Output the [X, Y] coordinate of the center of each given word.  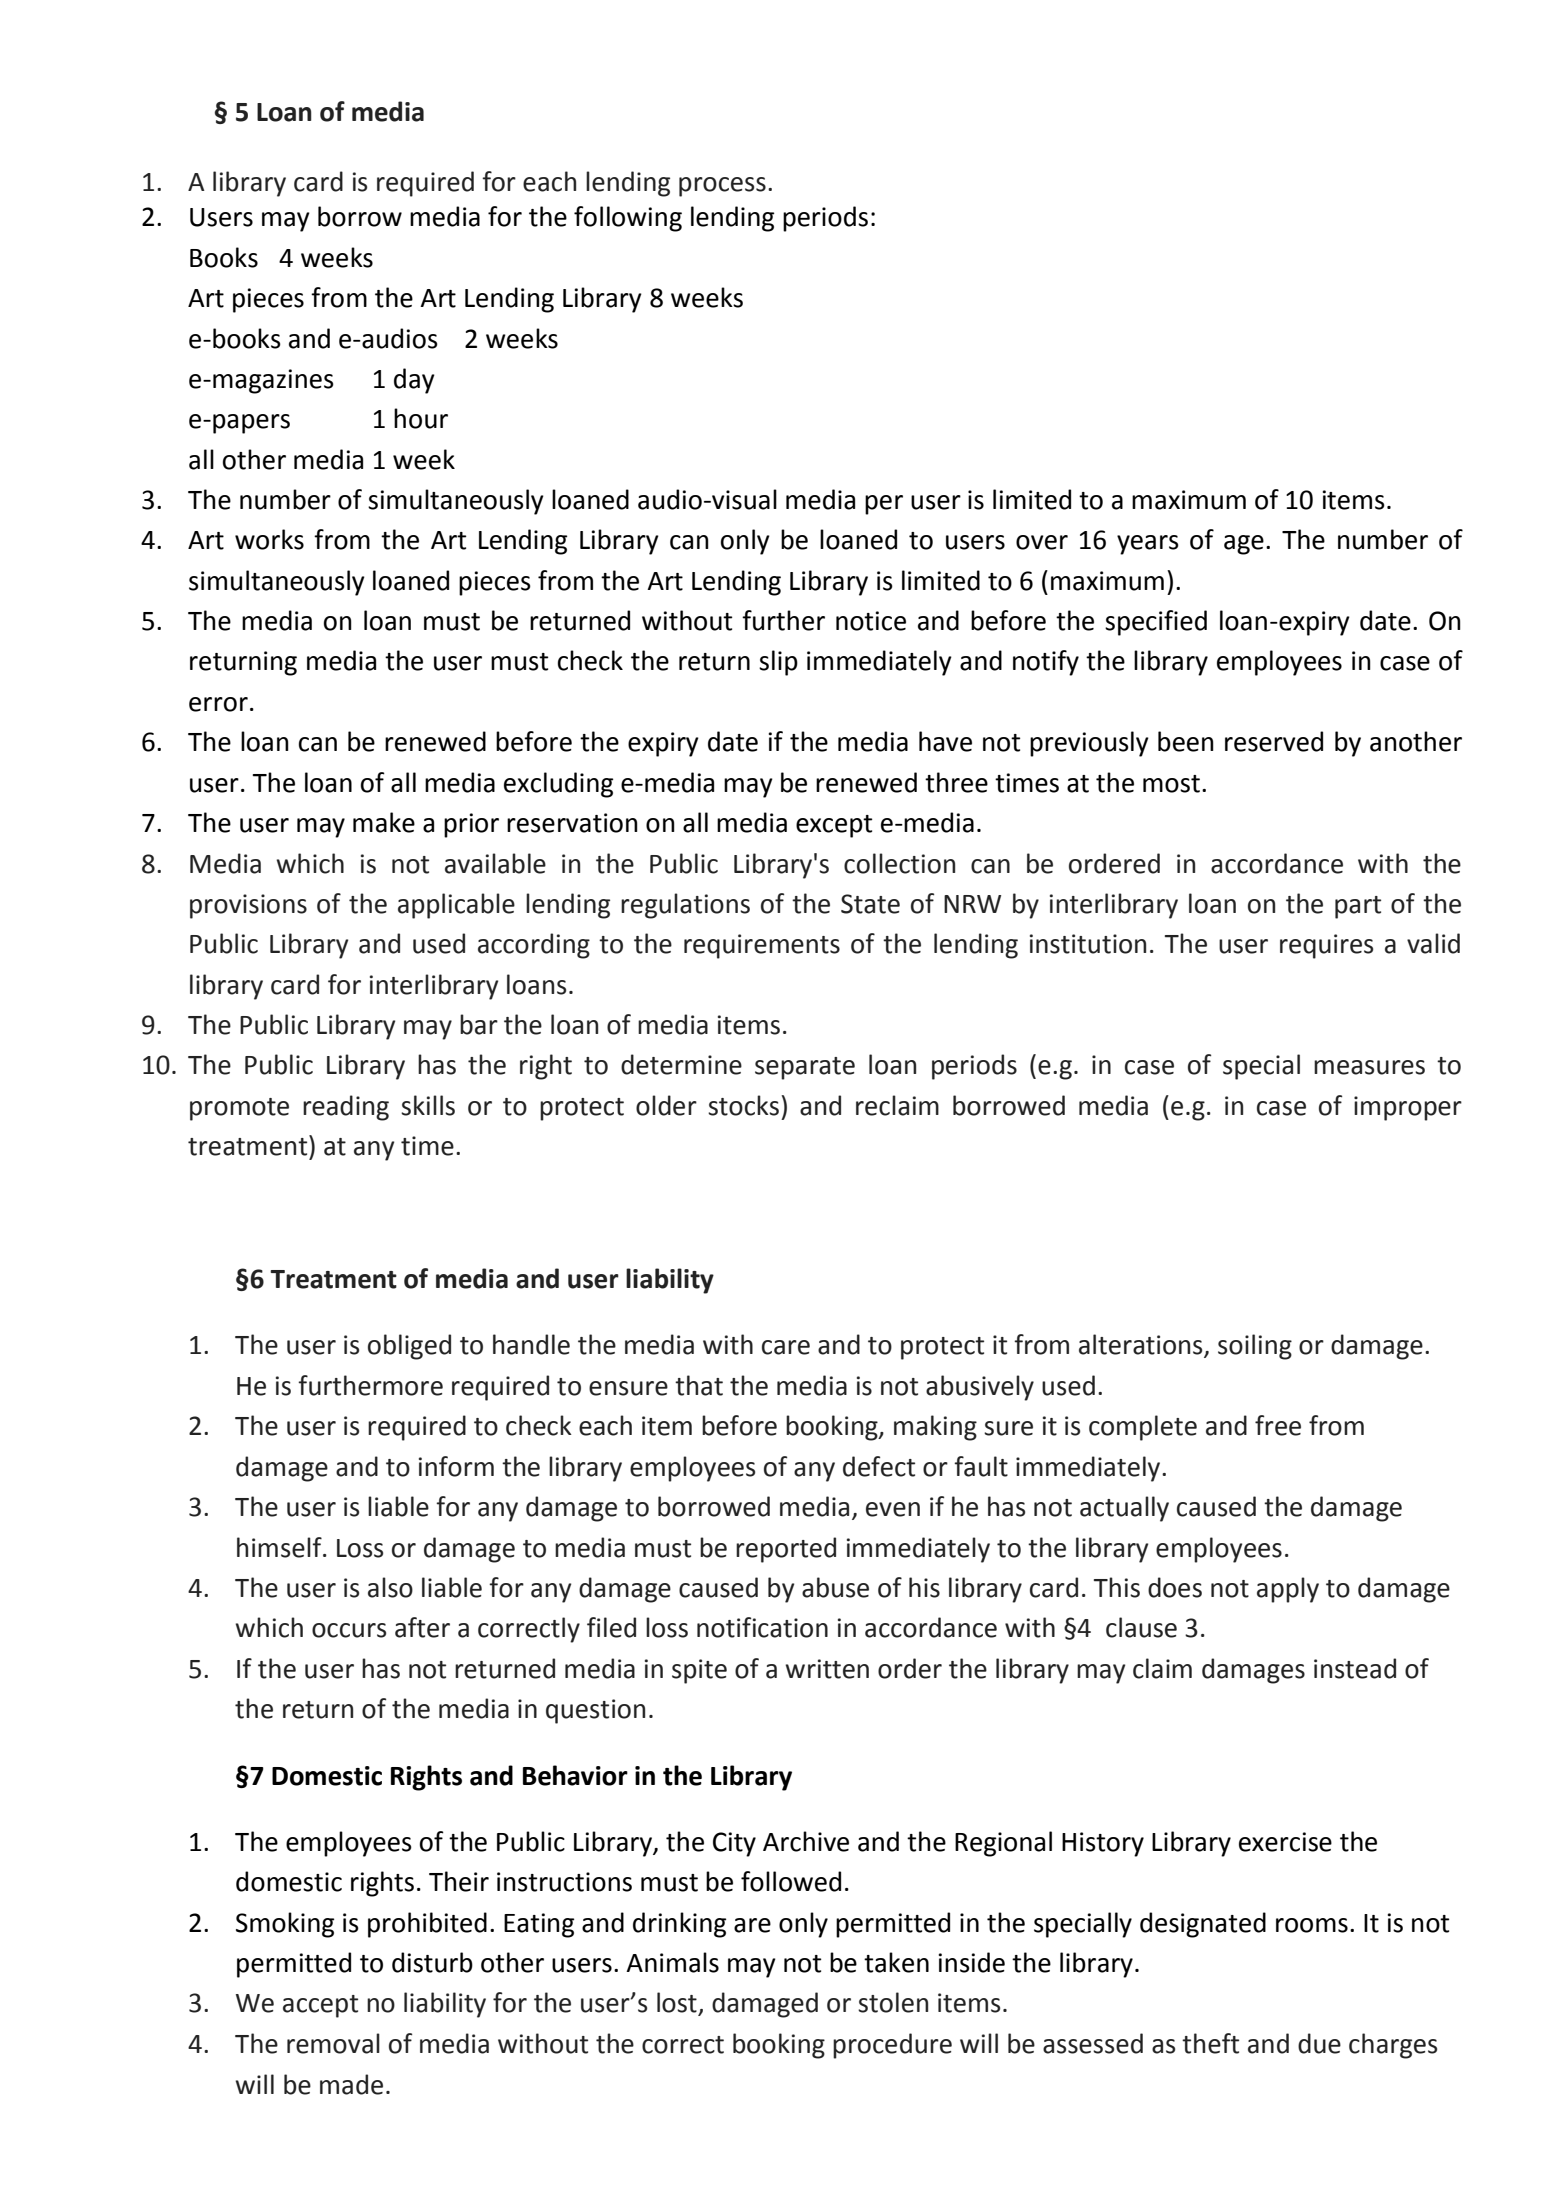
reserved [1274, 741]
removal [333, 2043]
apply [1288, 1590]
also [390, 1587]
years [1148, 545]
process [722, 187]
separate [805, 1068]
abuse [835, 1587]
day [414, 381]
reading [346, 1108]
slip [778, 663]
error [218, 704]
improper [1408, 1108]
